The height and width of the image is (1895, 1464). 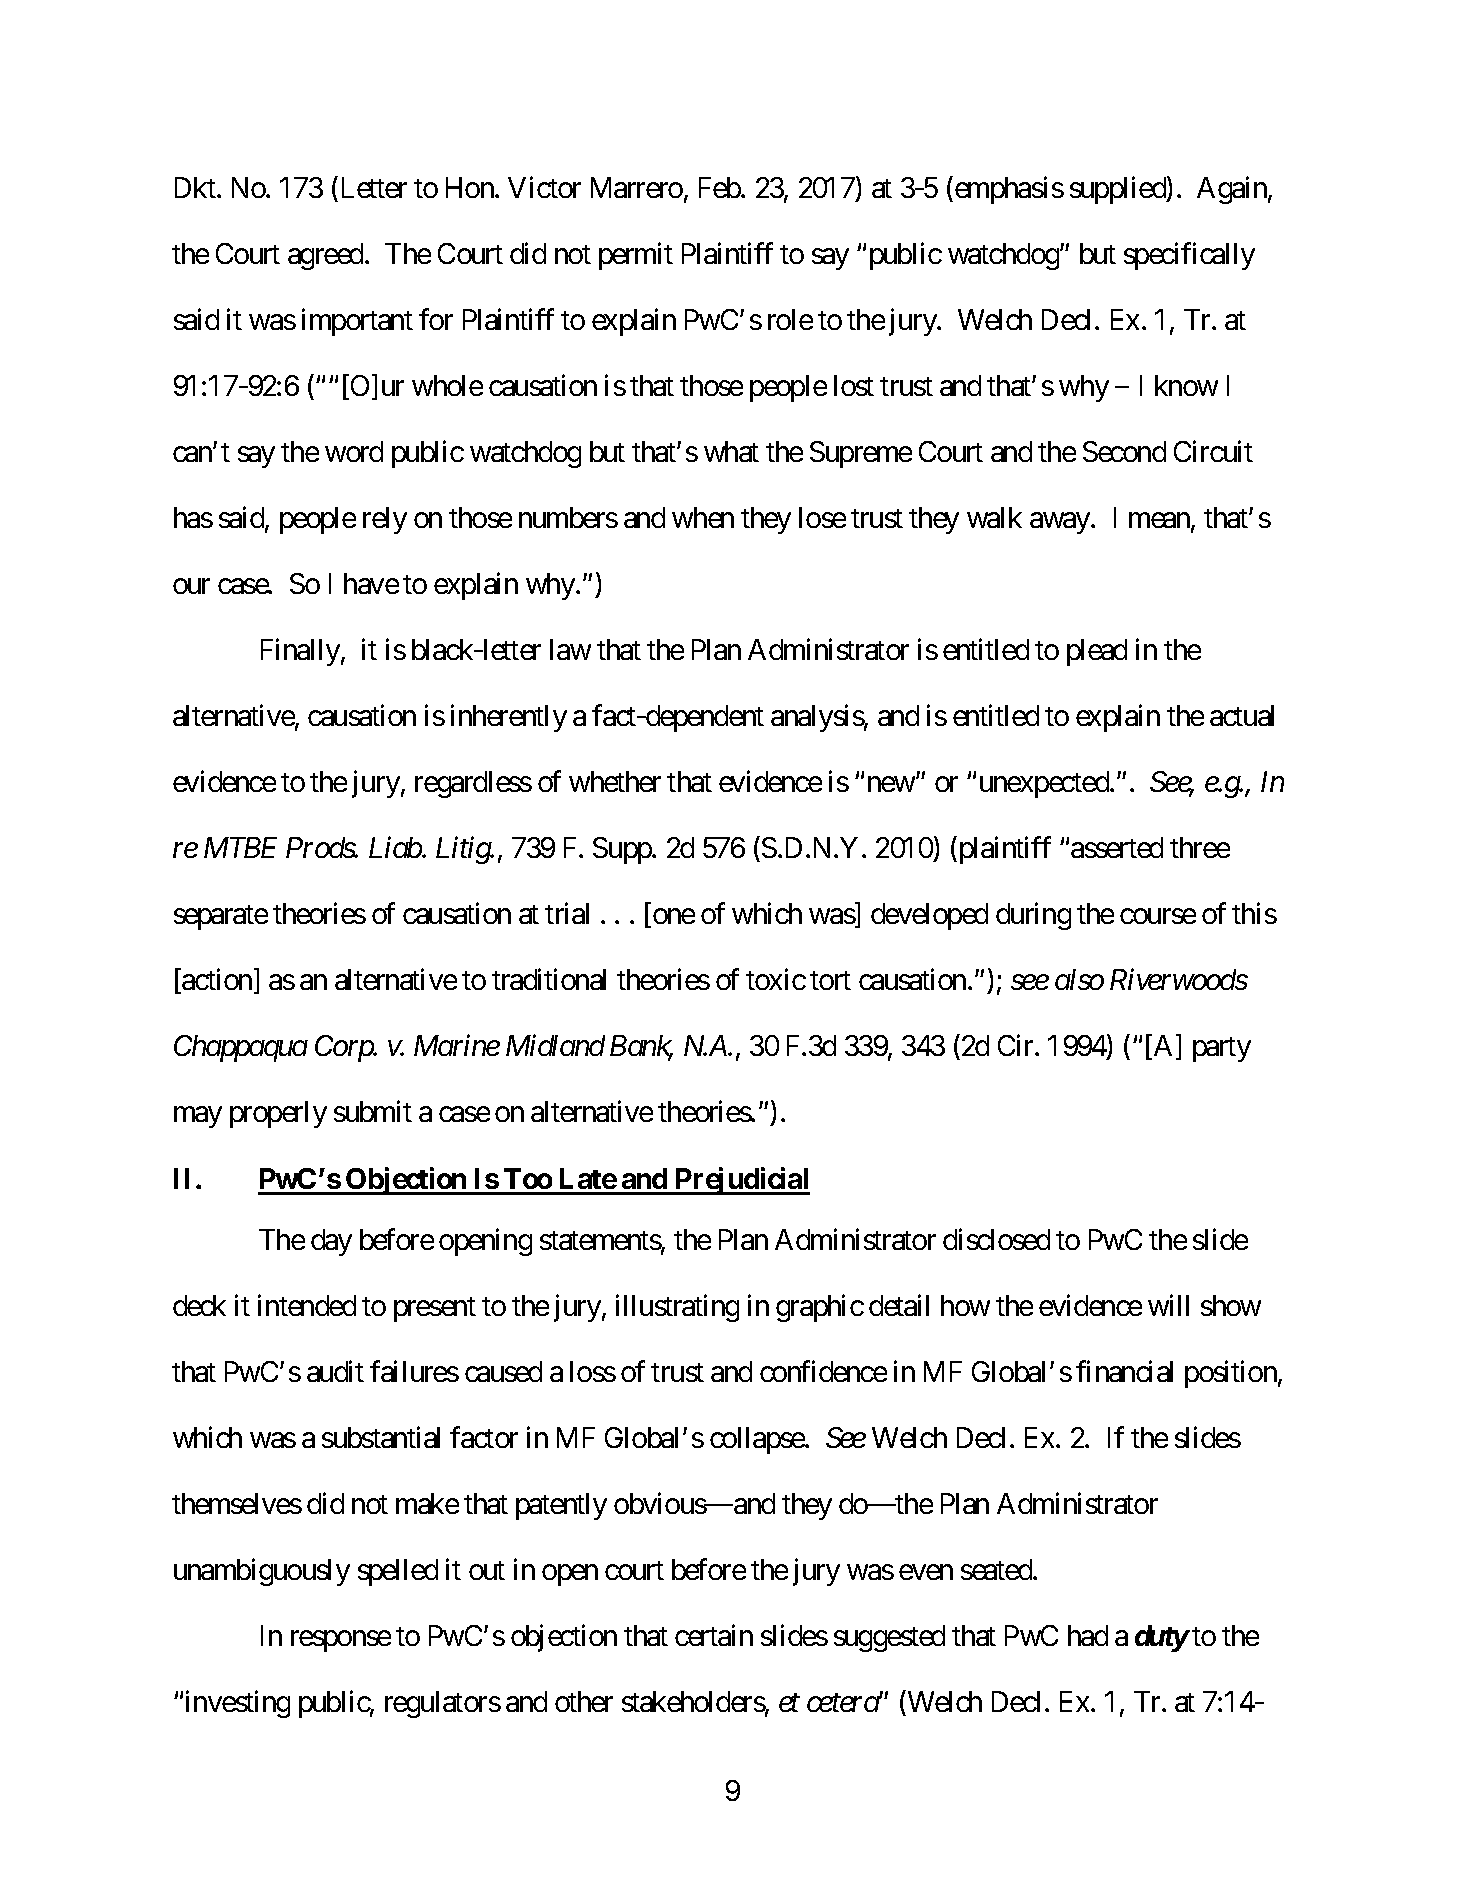 I want to click on specifically, so click(x=1189, y=256).
